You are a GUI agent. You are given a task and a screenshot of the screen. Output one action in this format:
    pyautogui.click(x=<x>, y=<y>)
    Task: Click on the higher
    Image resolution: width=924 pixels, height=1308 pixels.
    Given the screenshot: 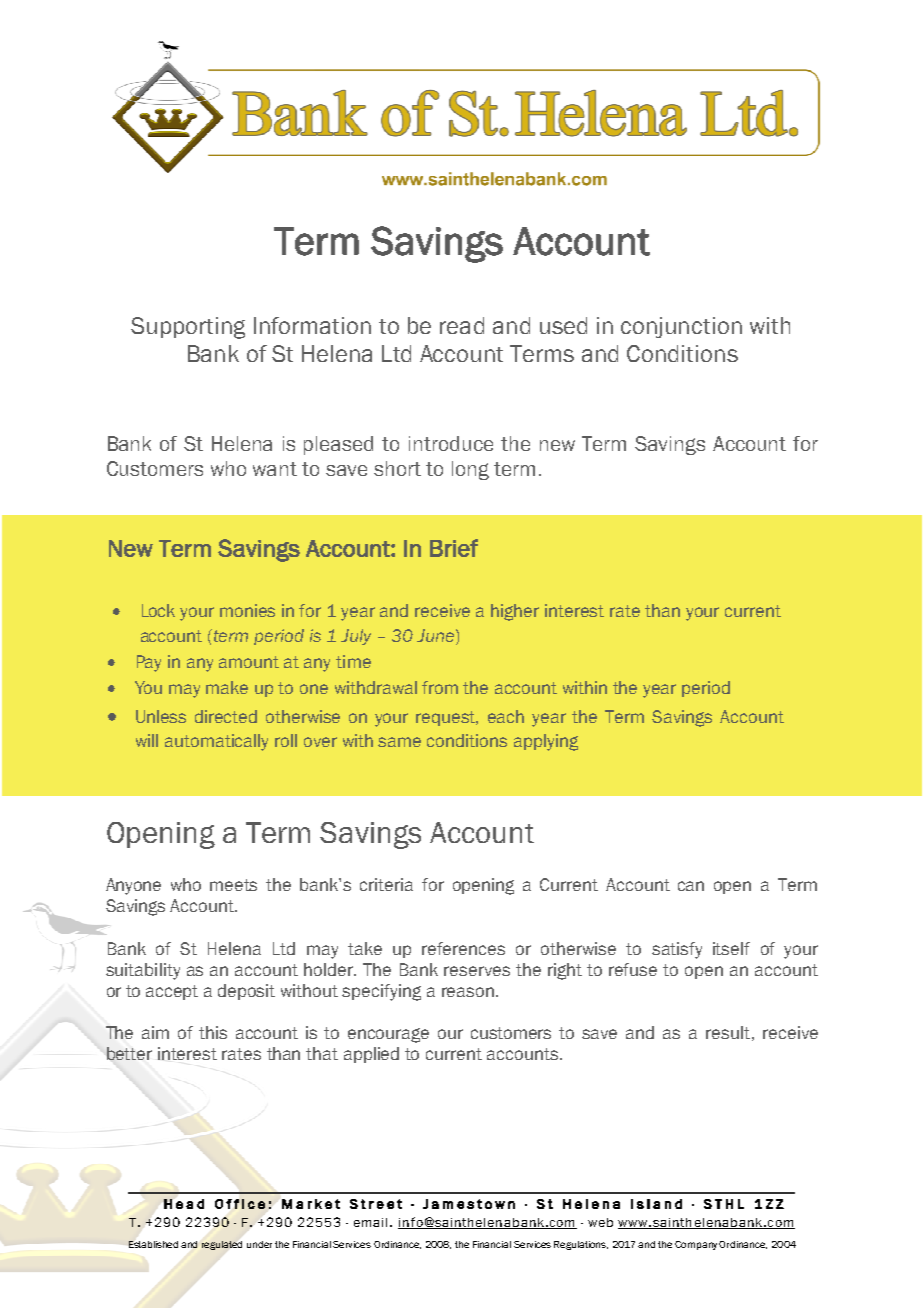 What is the action you would take?
    pyautogui.click(x=515, y=612)
